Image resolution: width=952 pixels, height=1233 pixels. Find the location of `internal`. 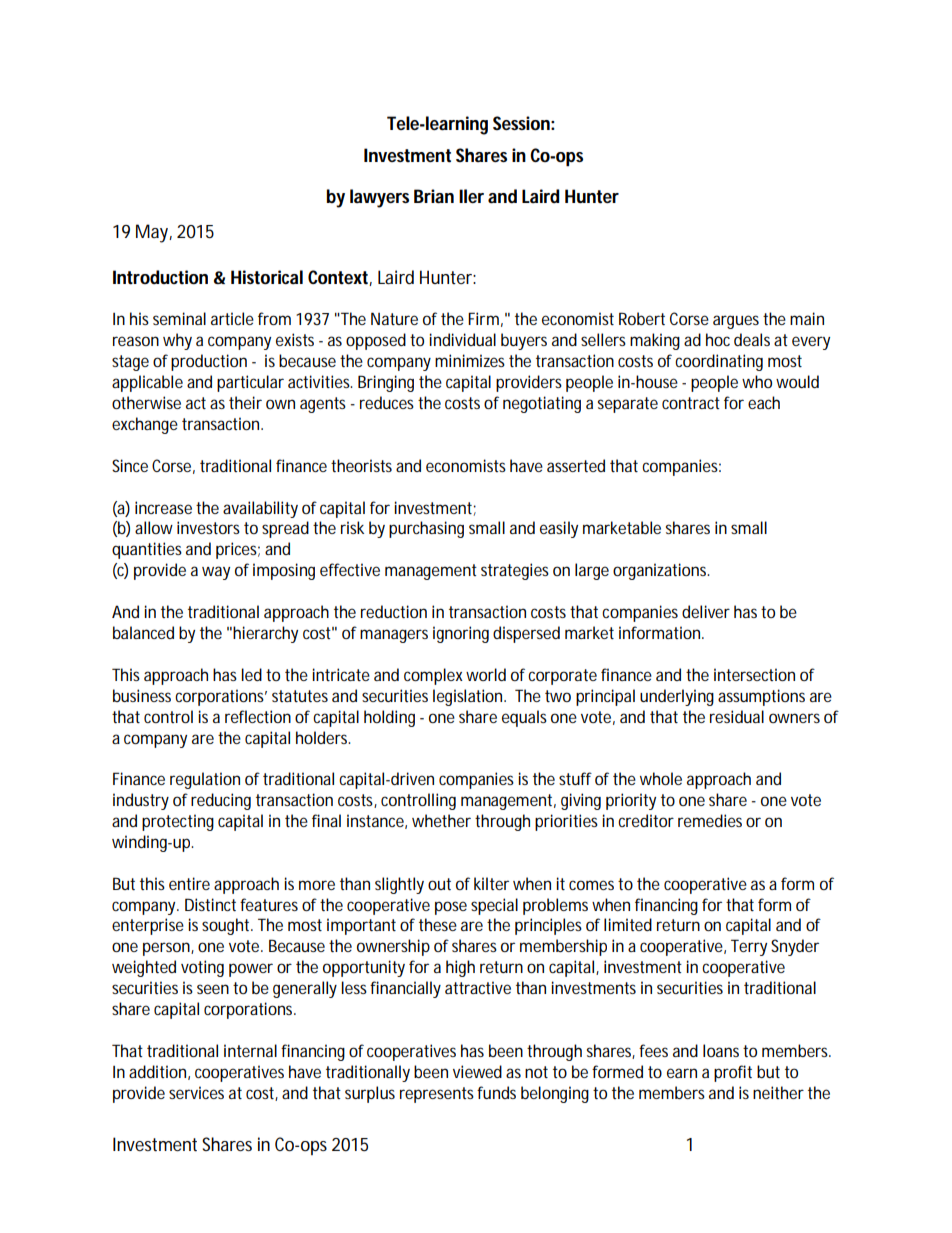

internal is located at coordinates (250, 1050).
